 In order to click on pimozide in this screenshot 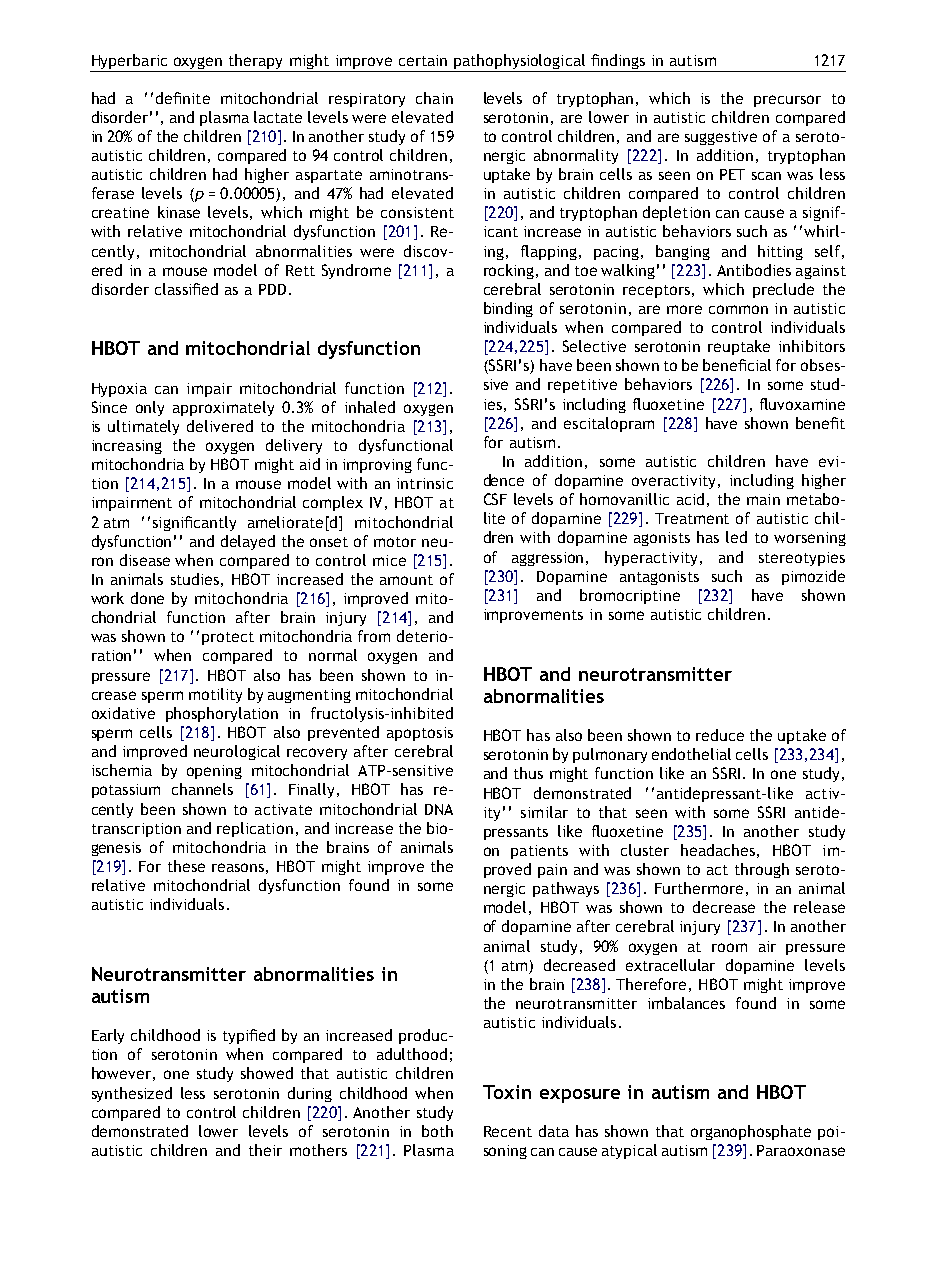, I will do `click(813, 577)`.
